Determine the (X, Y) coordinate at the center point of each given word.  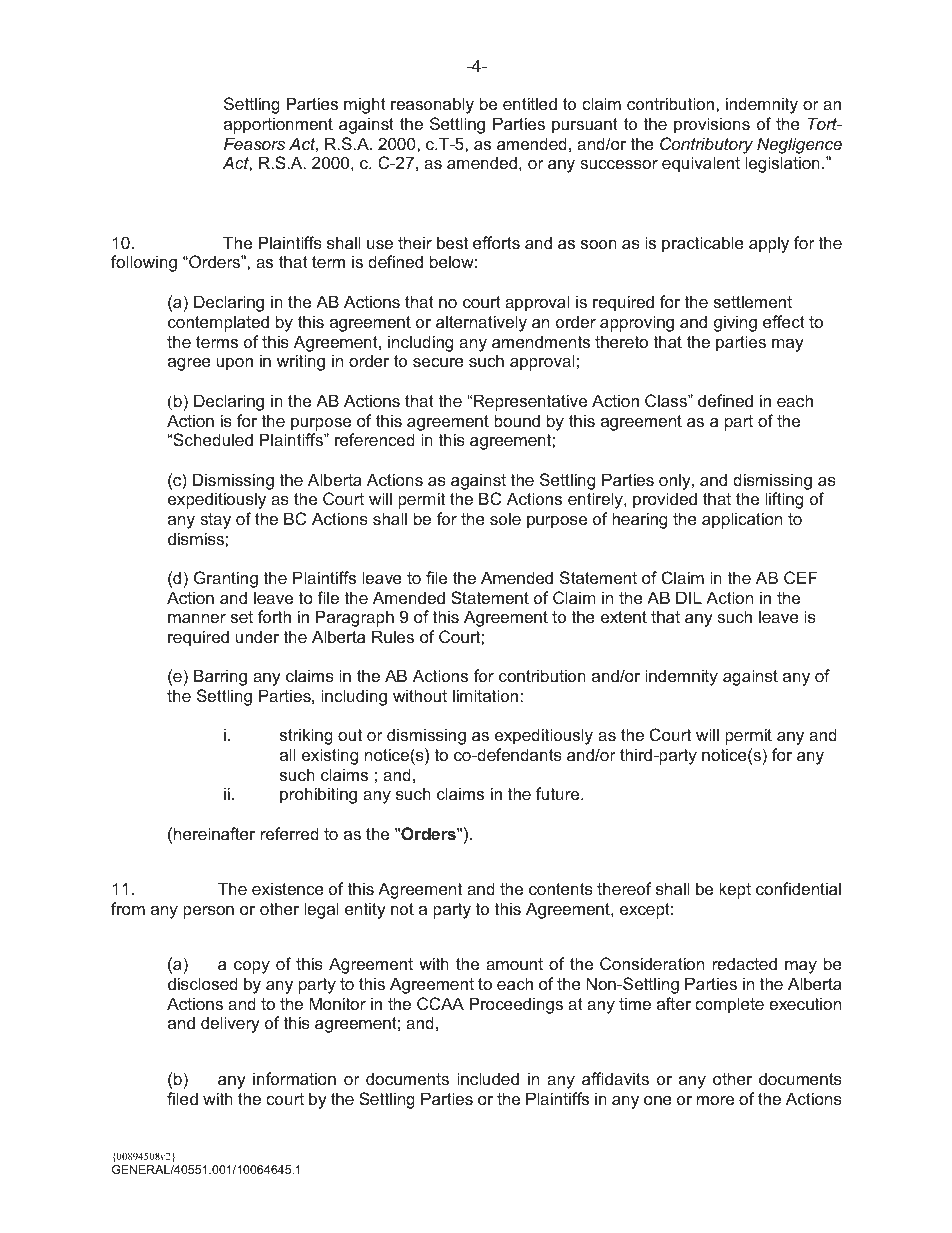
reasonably (432, 105)
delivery (230, 1024)
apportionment (278, 125)
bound (517, 420)
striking (306, 736)
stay (215, 521)
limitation (485, 695)
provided (665, 500)
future (559, 793)
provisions (712, 125)
